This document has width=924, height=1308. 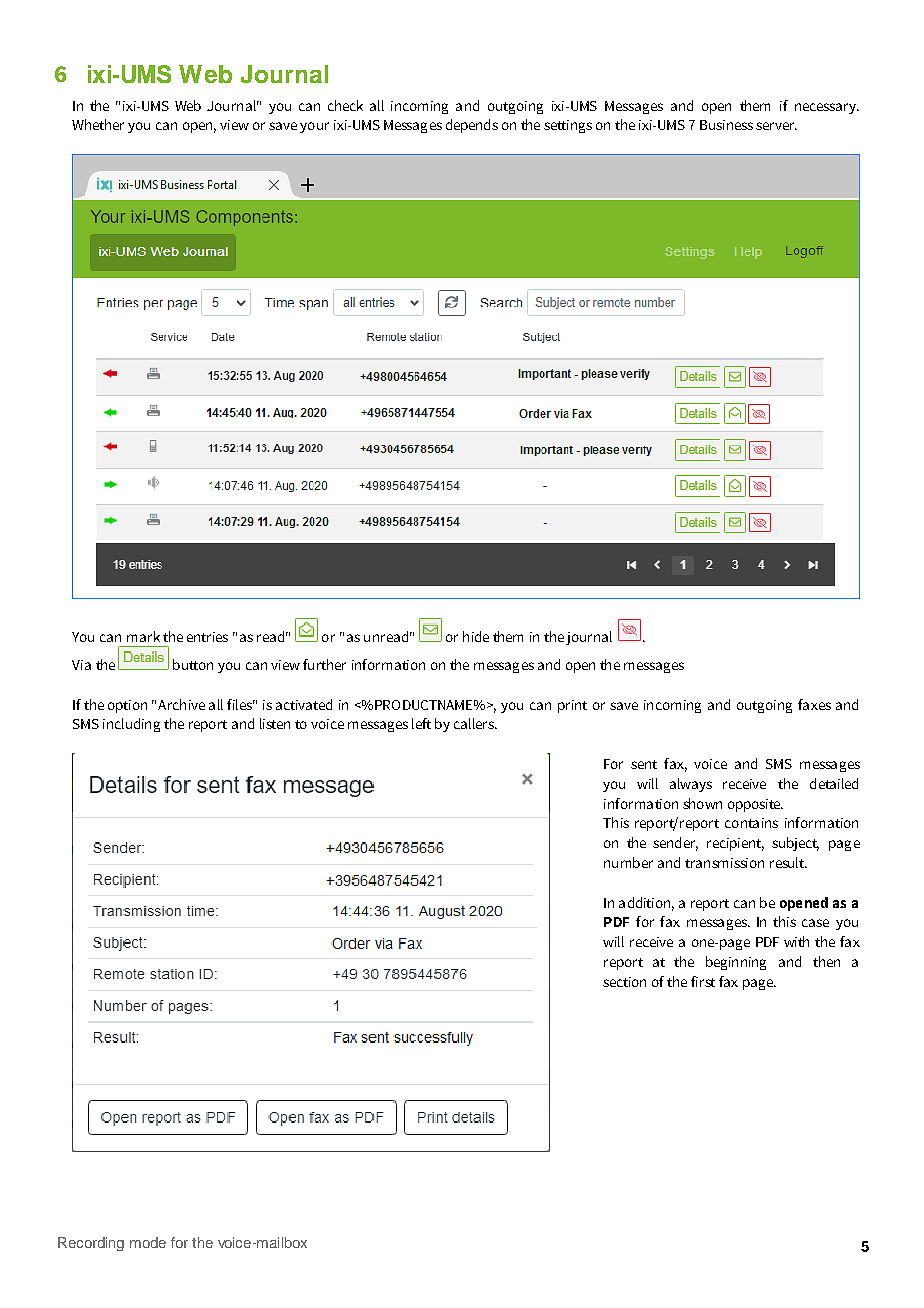 What do you see at coordinates (181, 704) in the document?
I see `Archive` at bounding box center [181, 704].
